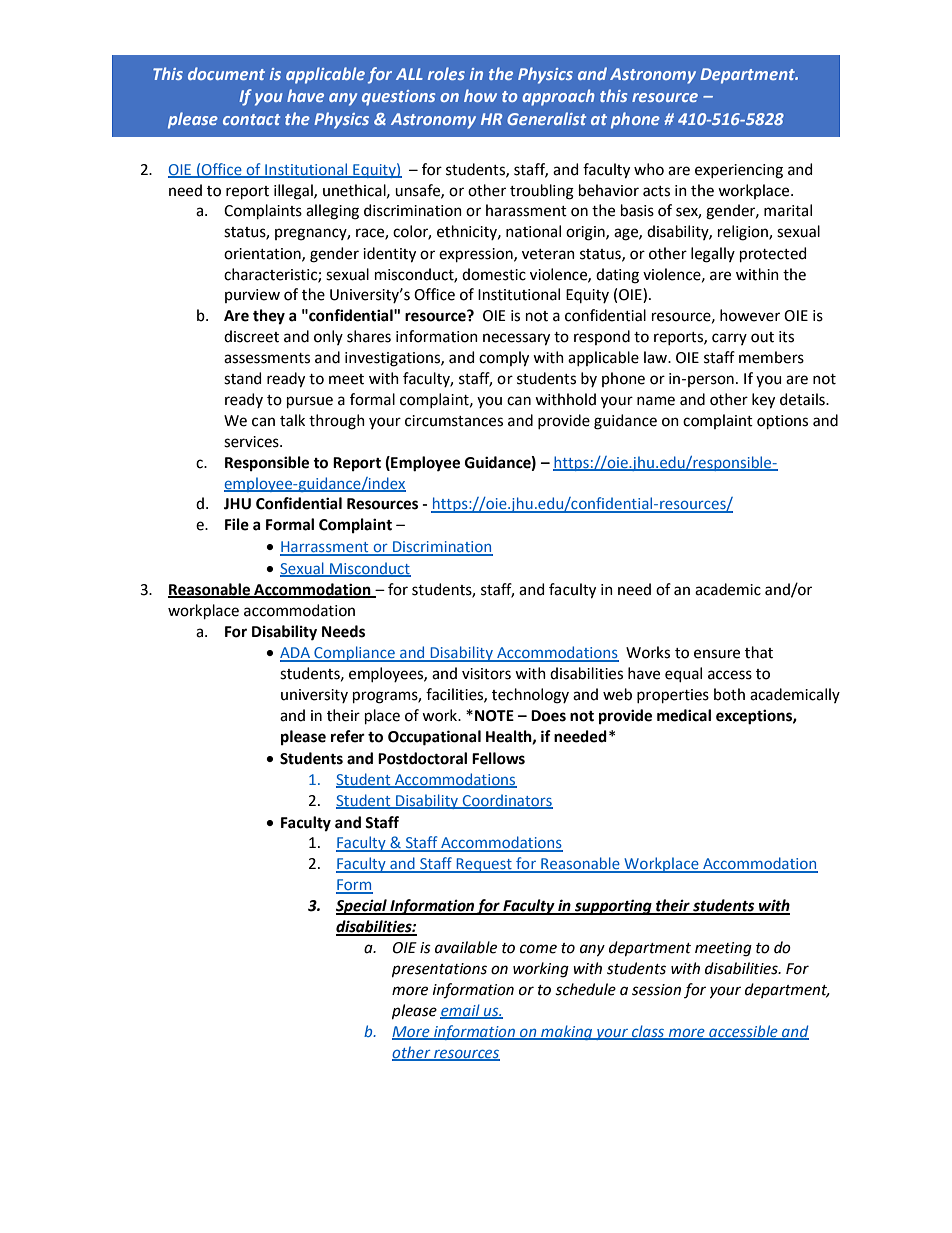  Describe the element at coordinates (546, 118) in the screenshot. I see `Generalist` at that location.
